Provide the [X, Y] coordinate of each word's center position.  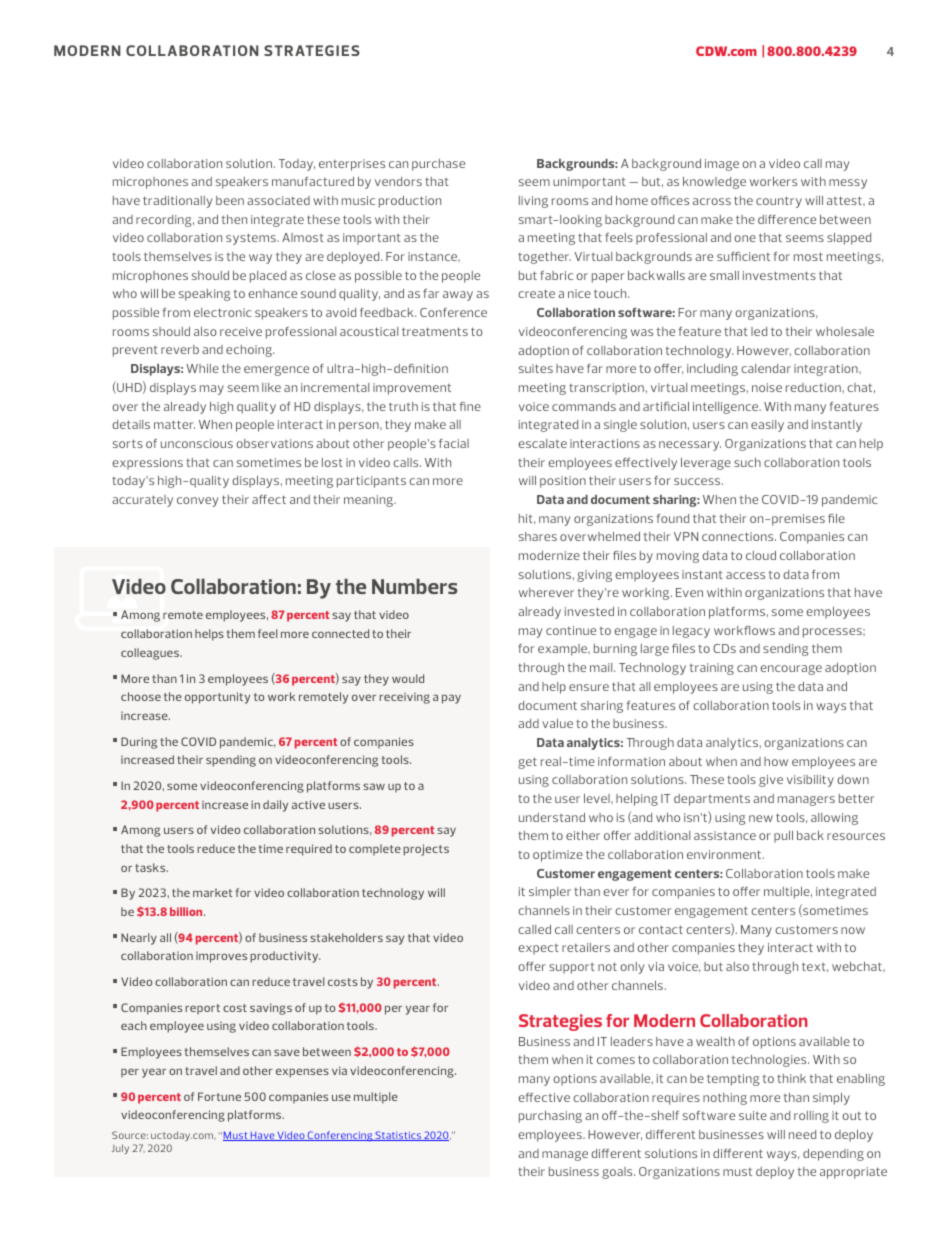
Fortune [219, 1096]
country [779, 202]
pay [451, 699]
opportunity [217, 698]
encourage [791, 670]
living [533, 202]
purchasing [550, 1117]
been [230, 200]
